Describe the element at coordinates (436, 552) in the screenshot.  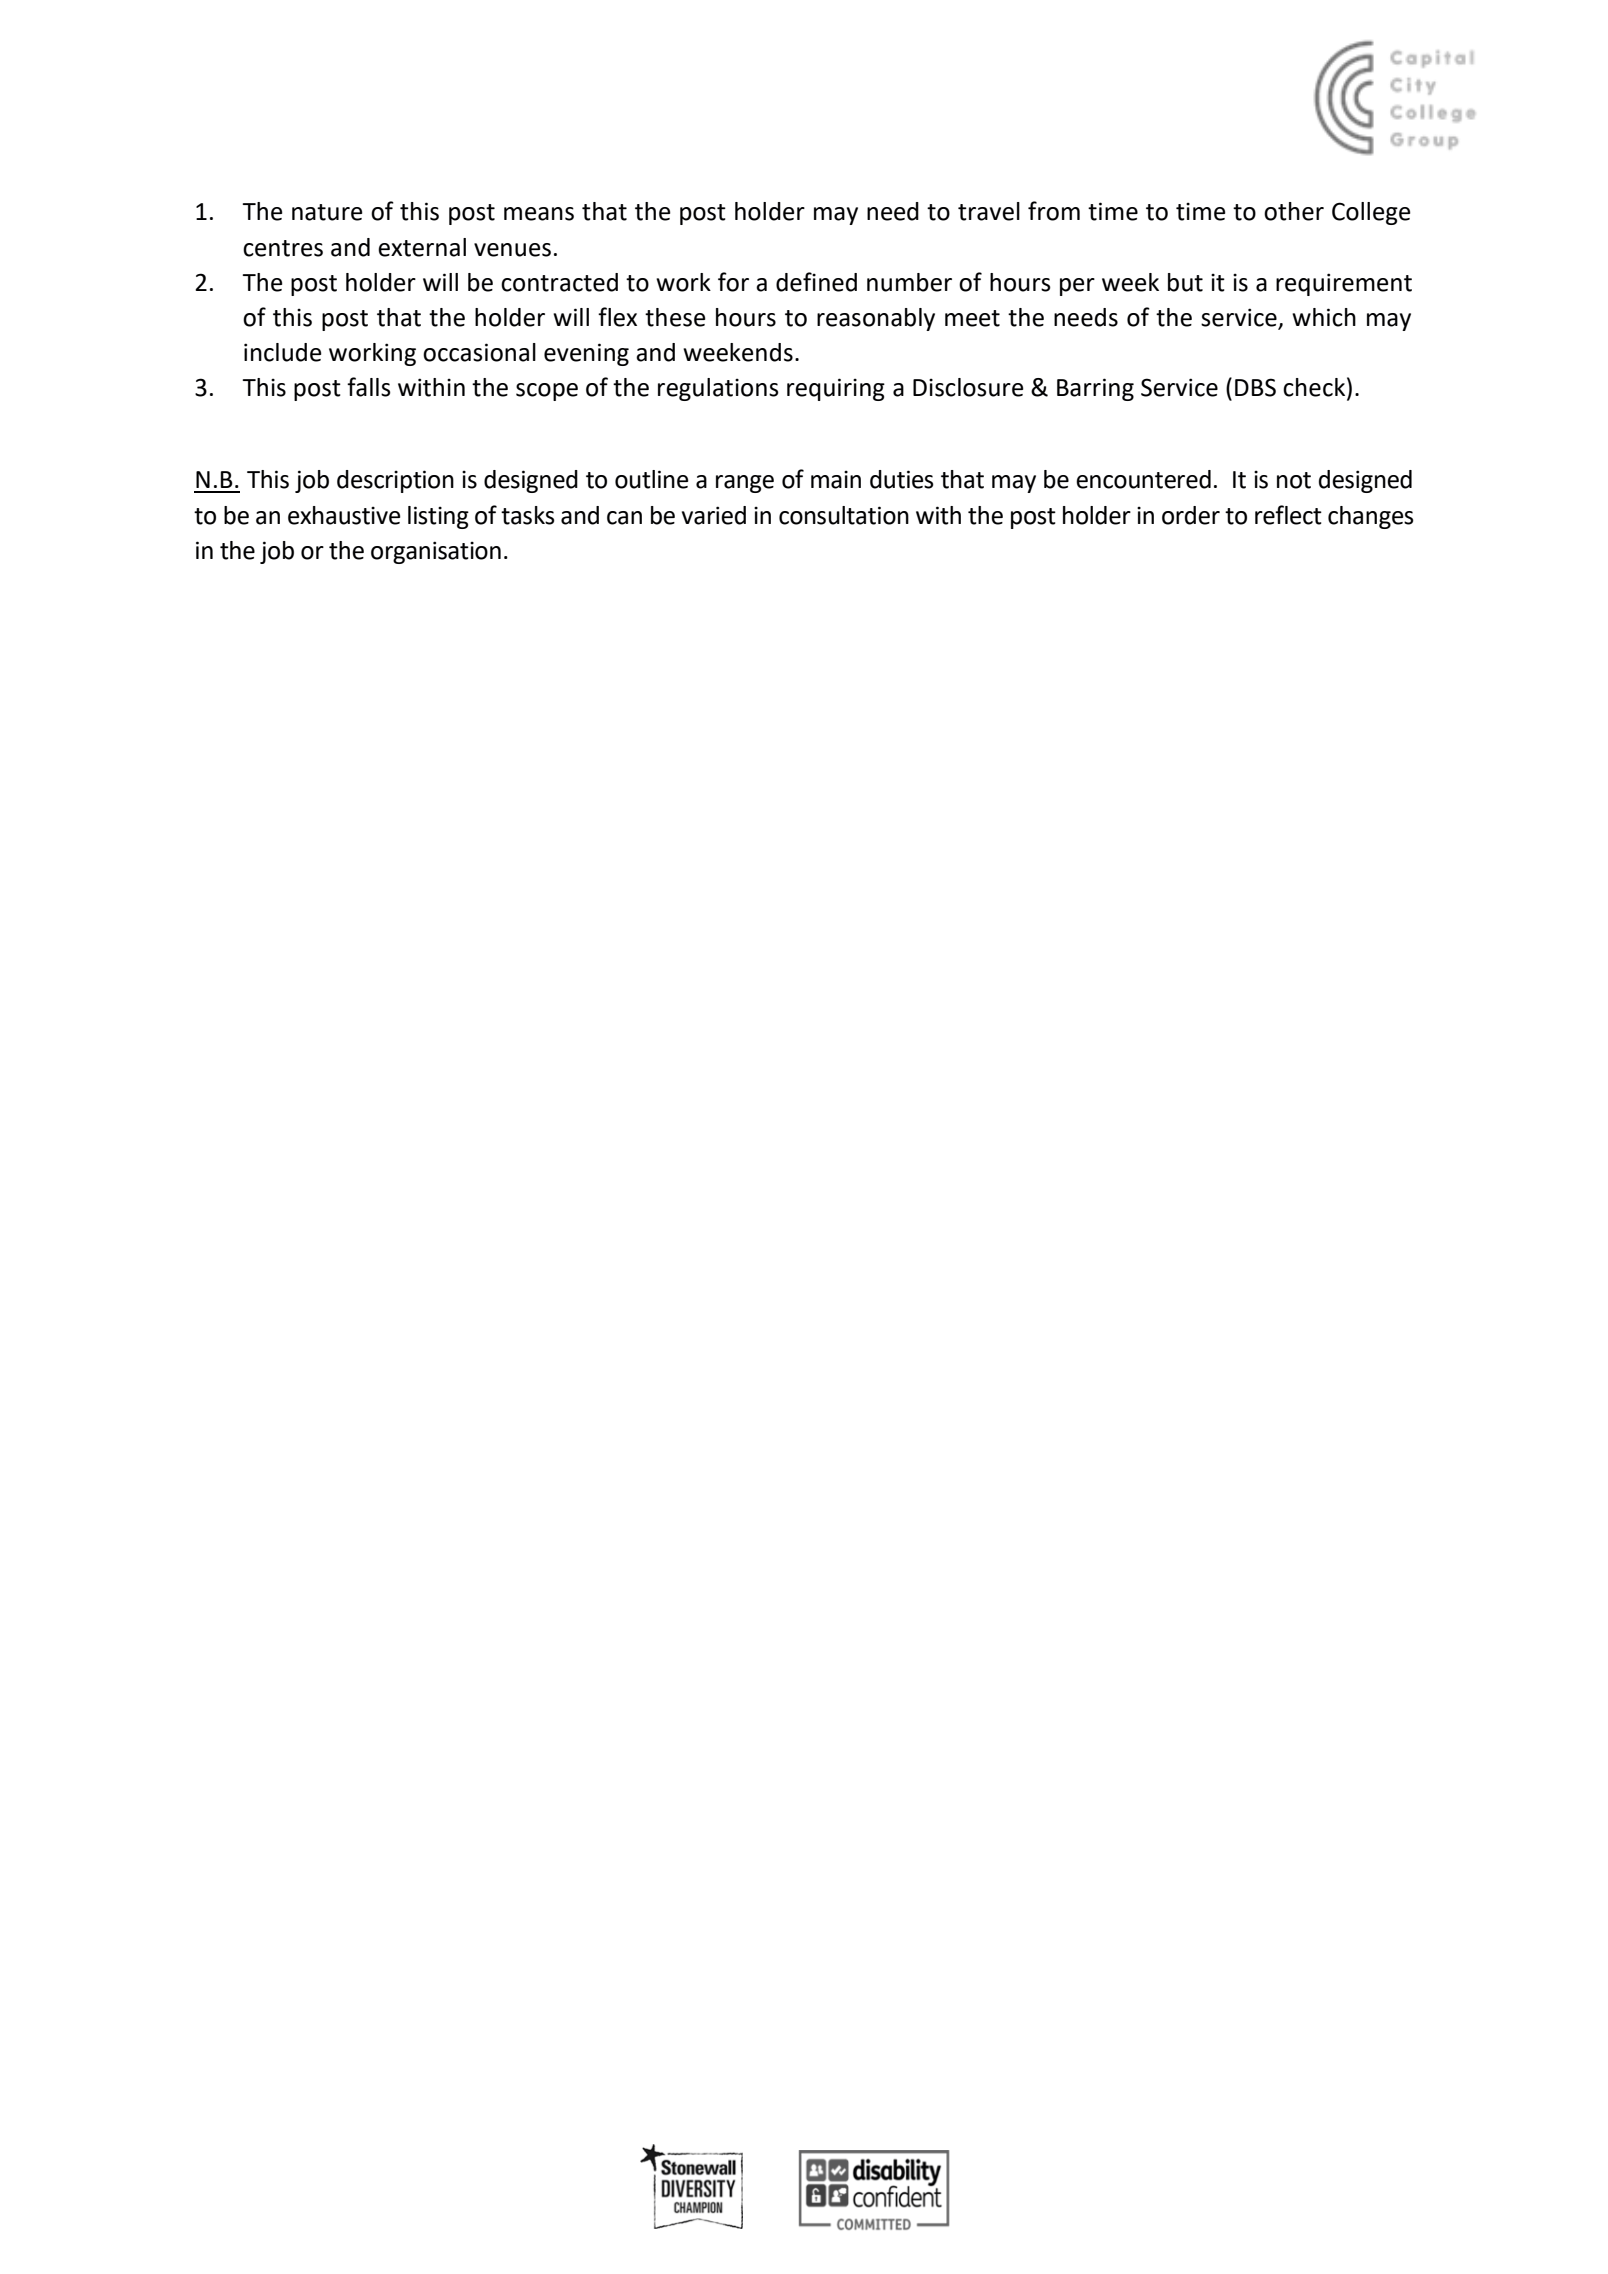
I see `organisation` at that location.
